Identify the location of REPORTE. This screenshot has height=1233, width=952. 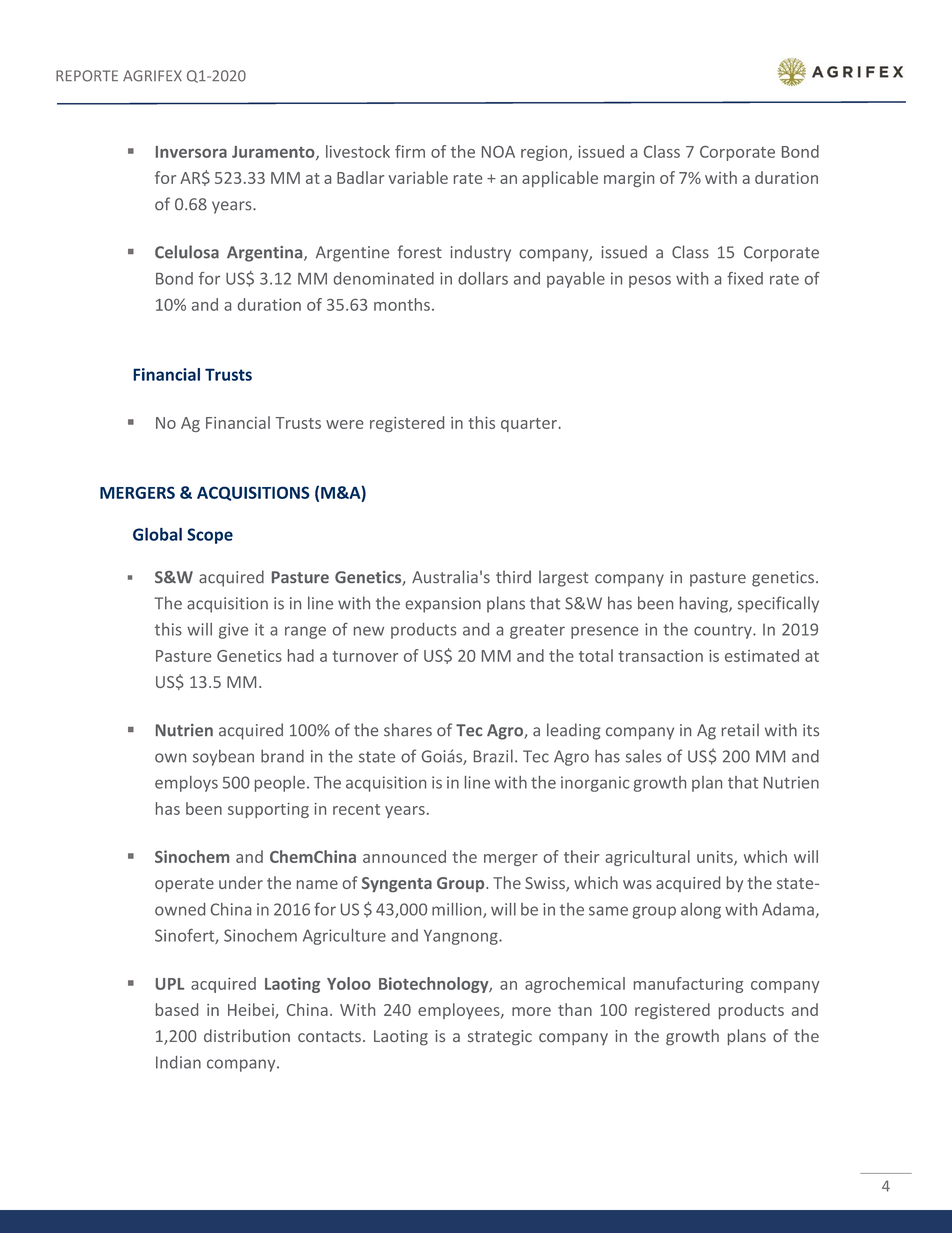
(87, 76).
